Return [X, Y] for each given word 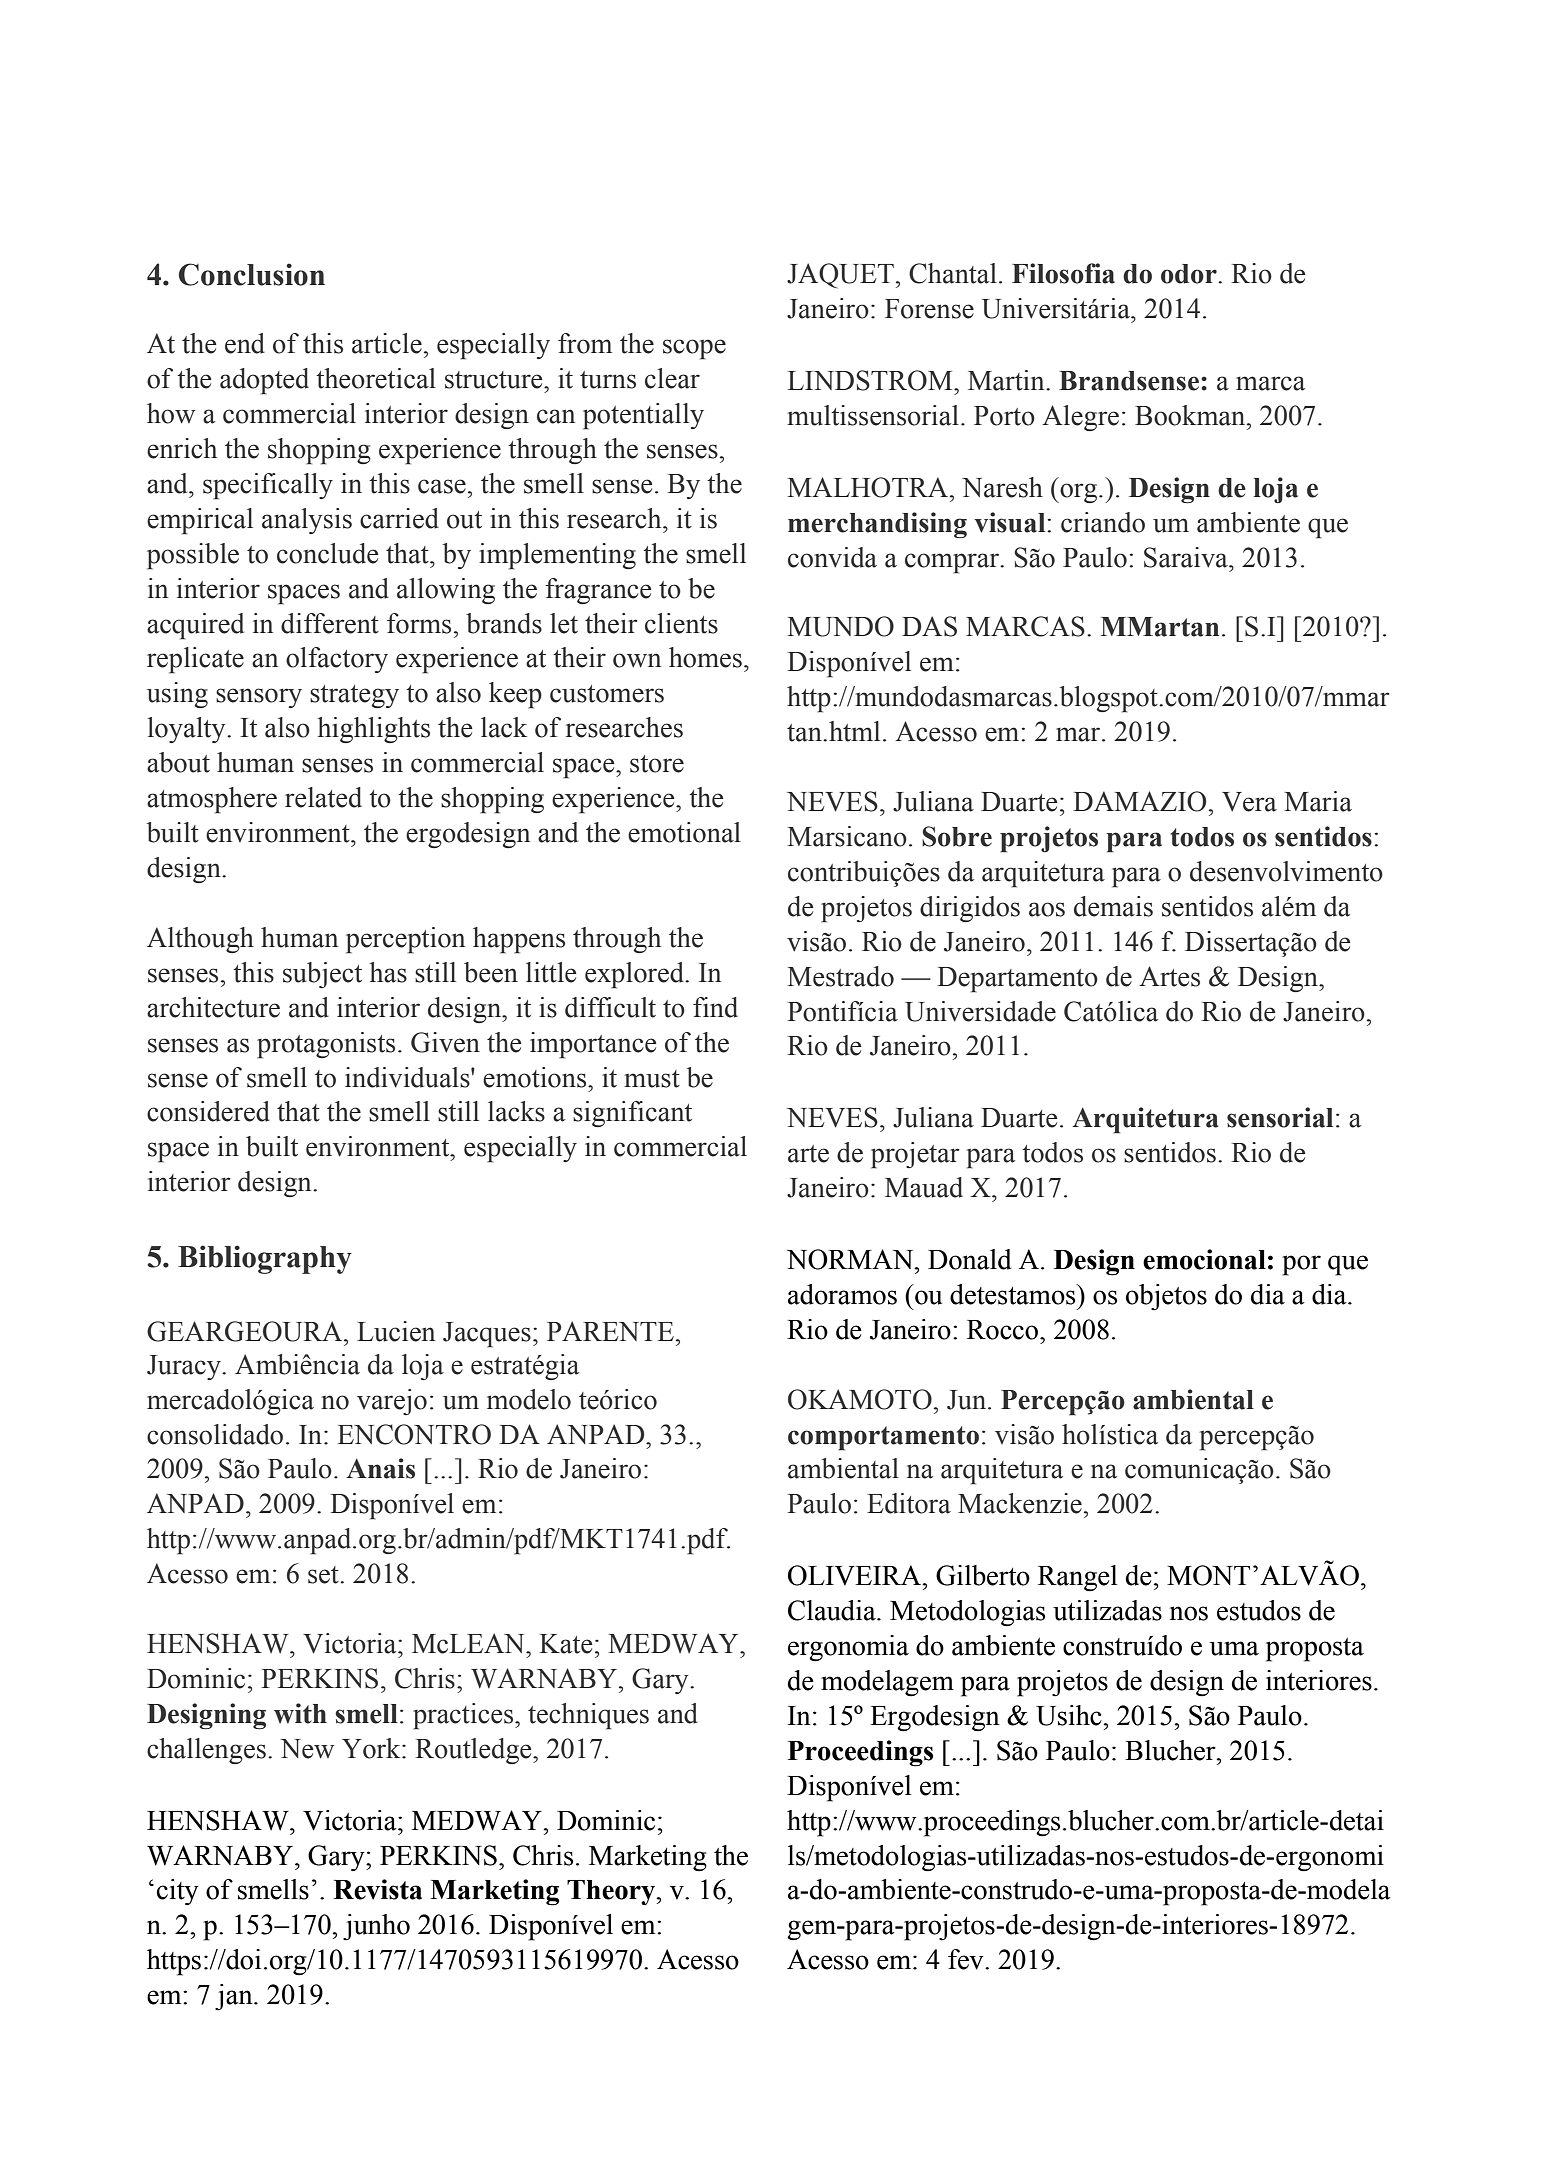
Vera [1249, 802]
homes [705, 657]
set [324, 1575]
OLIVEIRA [856, 1575]
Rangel [1077, 1578]
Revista [377, 1889]
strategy [354, 696]
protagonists [326, 1045]
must [652, 1079]
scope [694, 349]
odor [1190, 274]
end [245, 343]
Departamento [1017, 980]
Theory [612, 1893]
